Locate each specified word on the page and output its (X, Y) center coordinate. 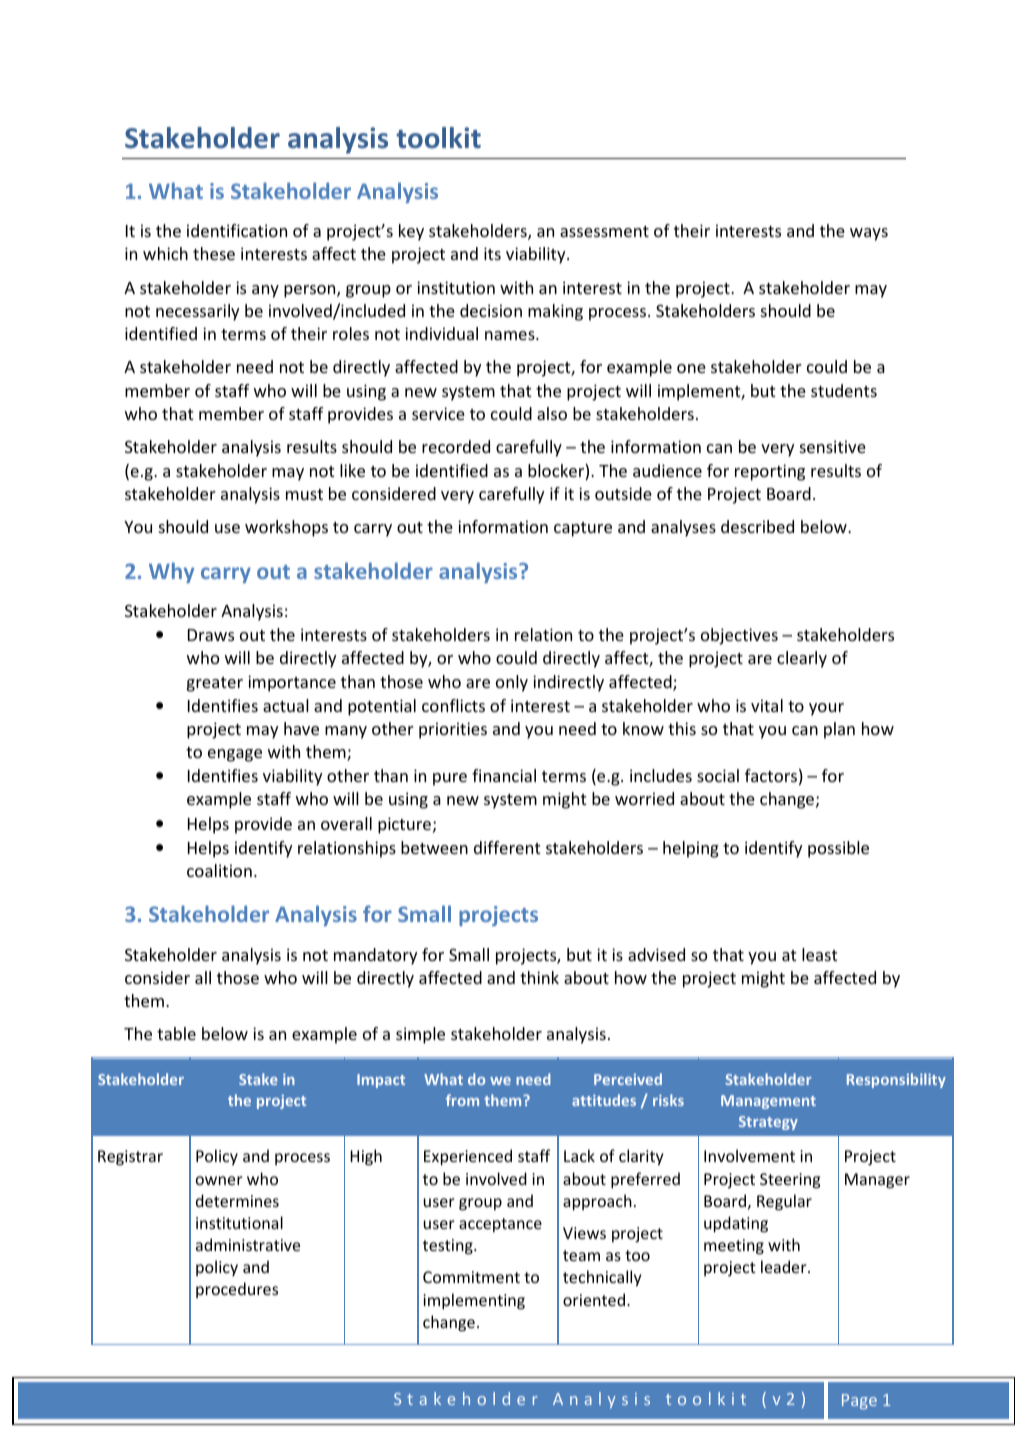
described (757, 526)
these (214, 253)
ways (869, 234)
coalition (219, 870)
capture (583, 529)
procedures (237, 1290)
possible (838, 849)
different (507, 847)
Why (171, 572)
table (176, 1033)
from (462, 1100)
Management (768, 1102)
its (492, 253)
